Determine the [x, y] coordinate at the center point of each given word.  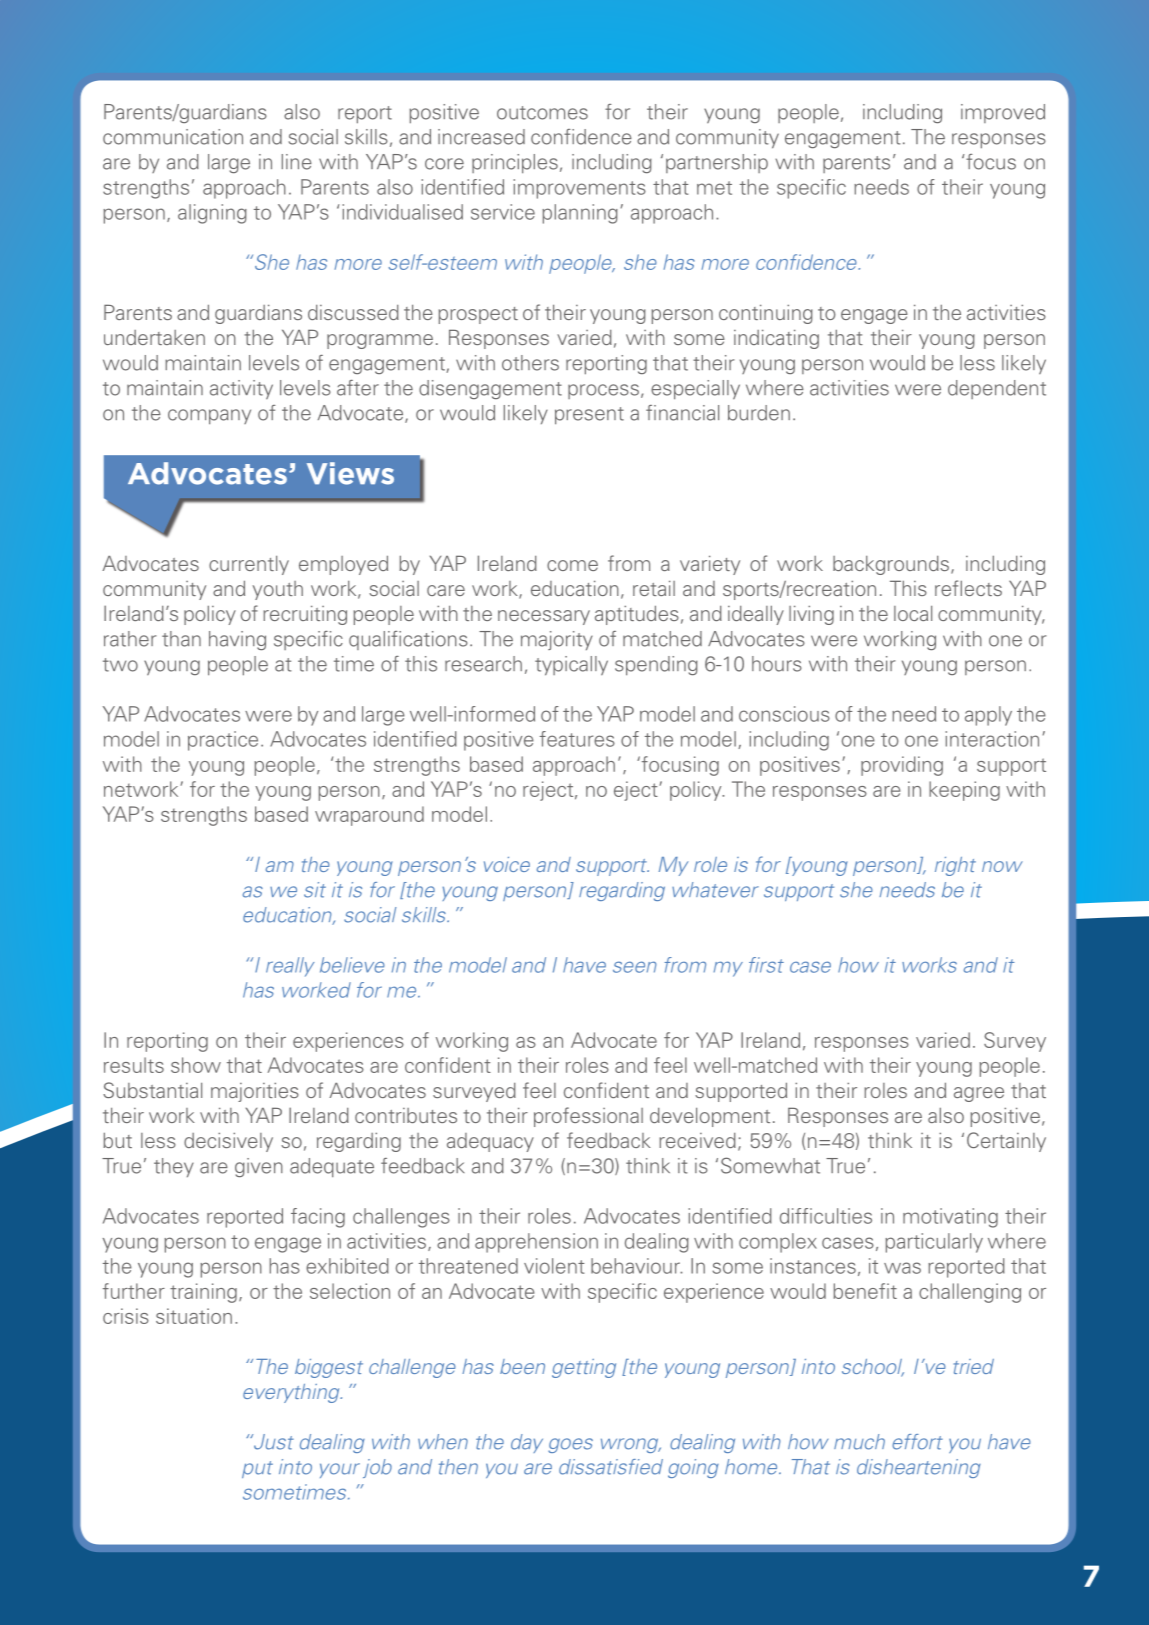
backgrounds [891, 565]
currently [249, 565]
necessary [544, 617]
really [290, 967]
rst [771, 965]
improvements [579, 189]
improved [1003, 113]
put [257, 1469]
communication [173, 137]
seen [634, 967]
